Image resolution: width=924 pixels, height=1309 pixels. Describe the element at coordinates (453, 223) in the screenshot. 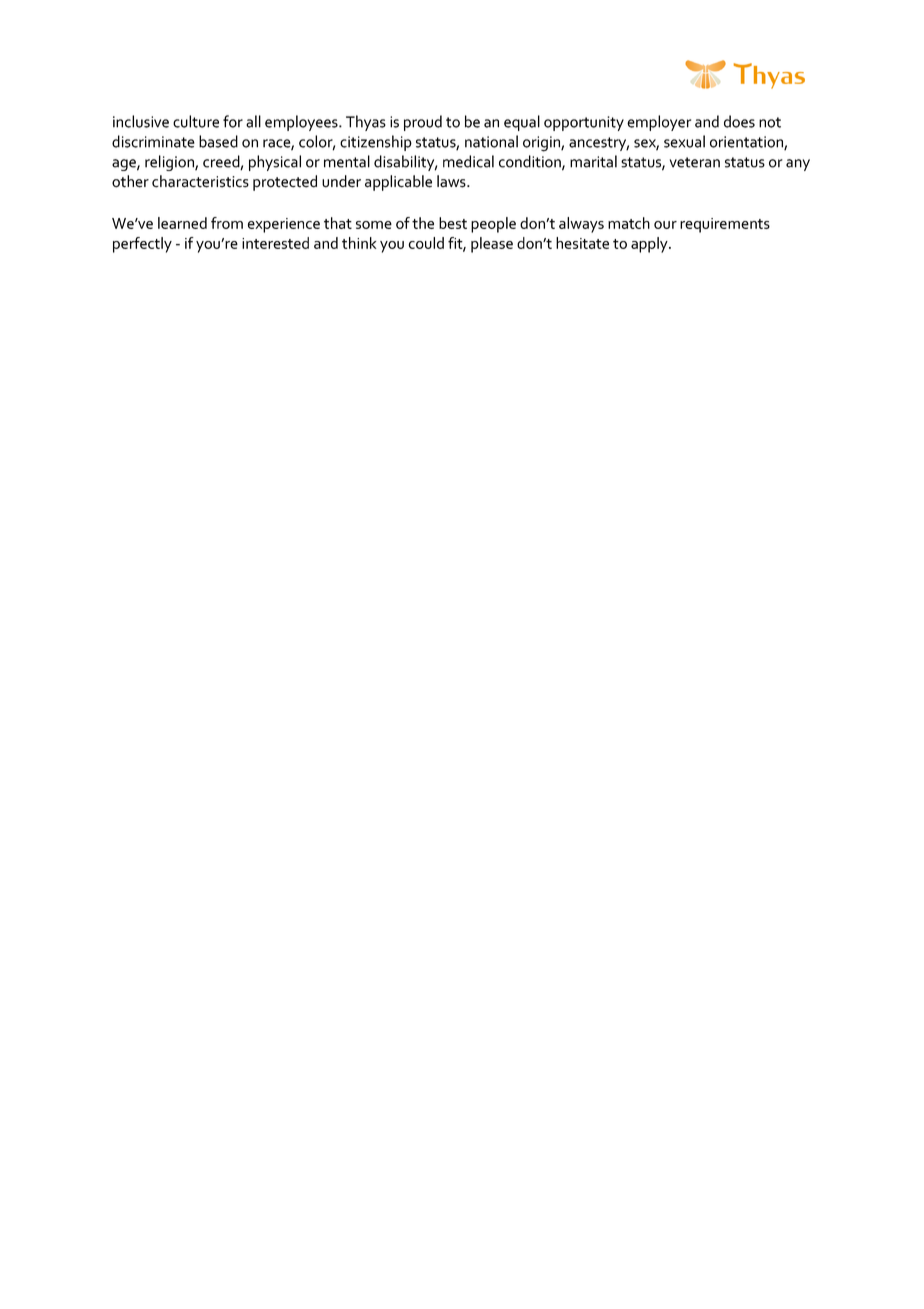

I see `best` at that location.
